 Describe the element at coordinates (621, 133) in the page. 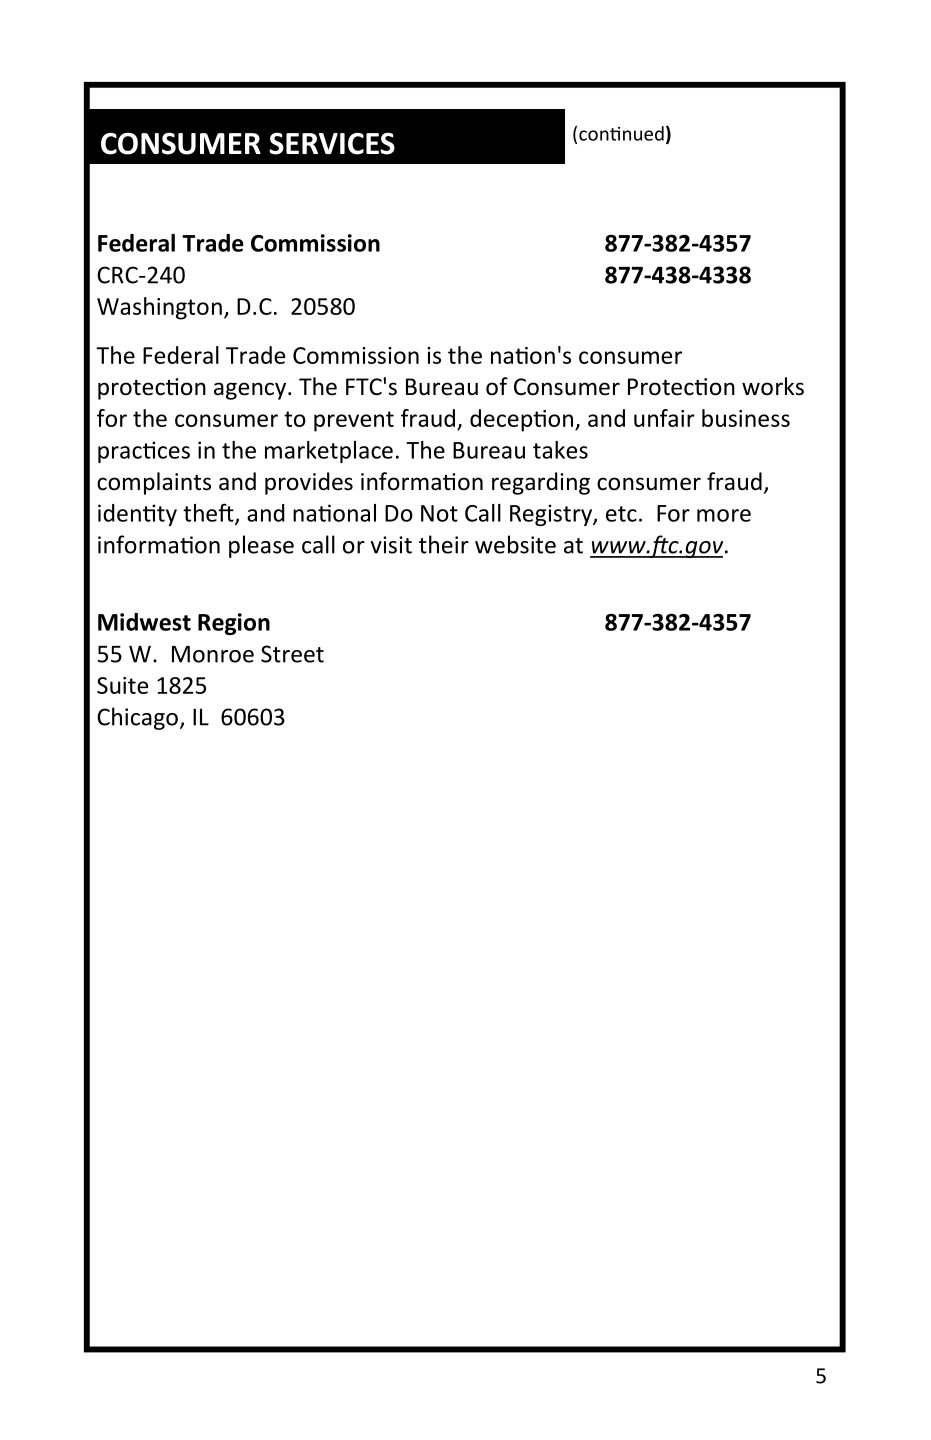

I see `continued` at that location.
